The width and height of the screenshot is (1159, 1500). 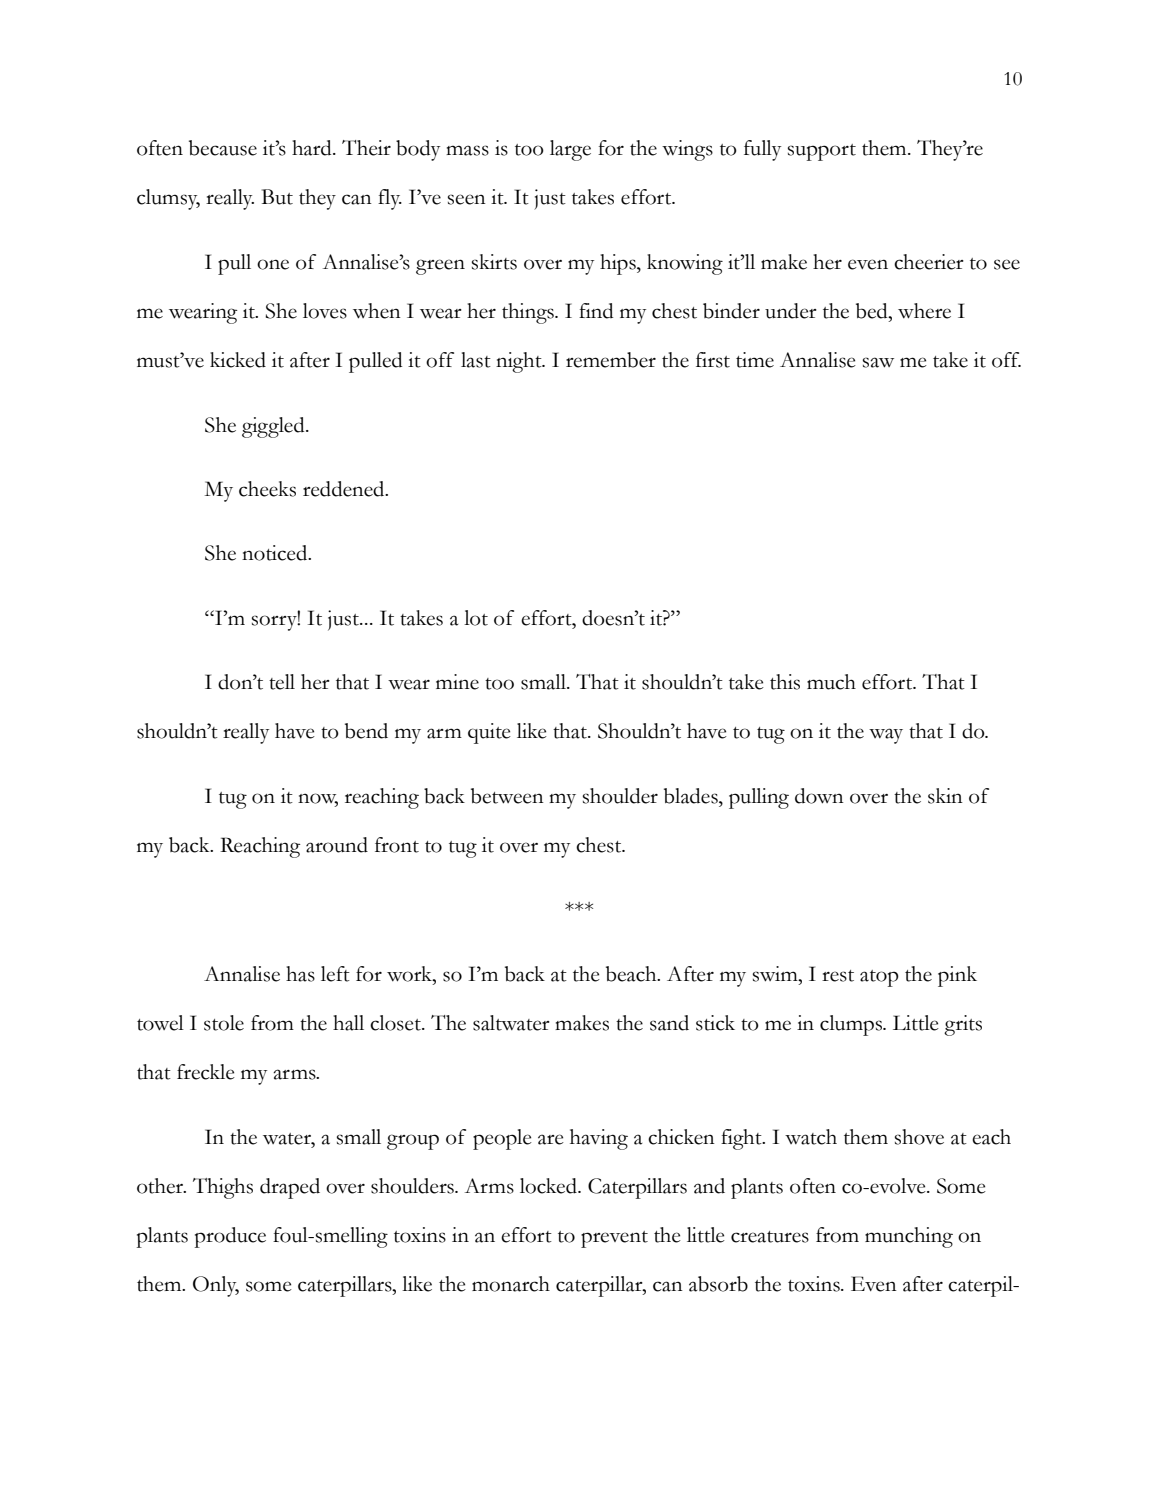 What do you see at coordinates (511, 1284) in the screenshot?
I see `monarch` at bounding box center [511, 1284].
